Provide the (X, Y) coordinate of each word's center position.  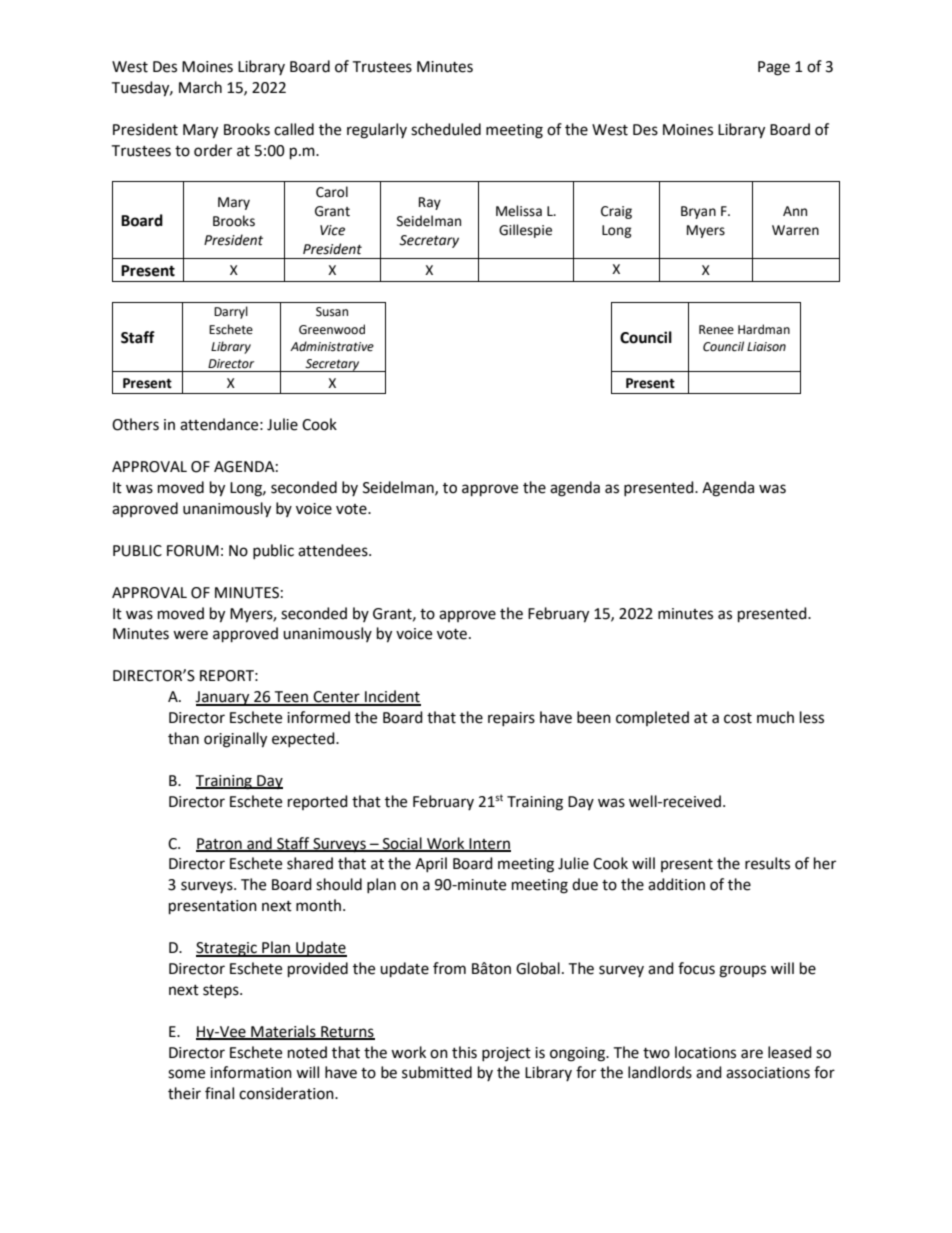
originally (235, 740)
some (186, 1074)
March (200, 87)
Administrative (332, 346)
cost (738, 718)
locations (705, 1052)
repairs (511, 719)
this (464, 1052)
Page (774, 68)
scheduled (446, 129)
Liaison (766, 347)
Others (135, 424)
